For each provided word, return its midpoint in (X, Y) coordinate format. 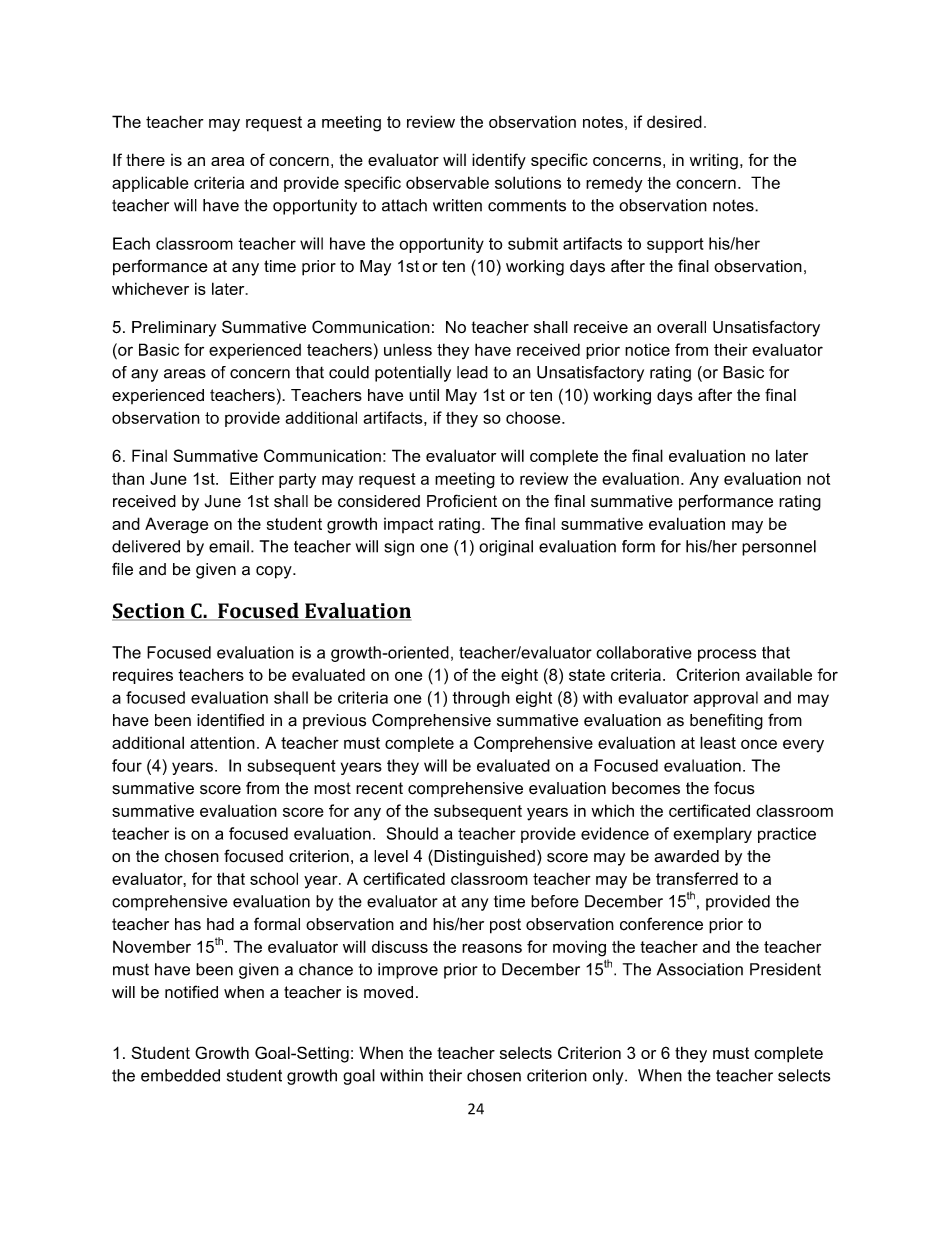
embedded (180, 1075)
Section (149, 612)
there (145, 159)
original (506, 548)
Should (412, 833)
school (274, 878)
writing (714, 161)
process (727, 655)
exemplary (712, 835)
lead (472, 372)
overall (681, 327)
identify (499, 161)
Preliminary (174, 329)
